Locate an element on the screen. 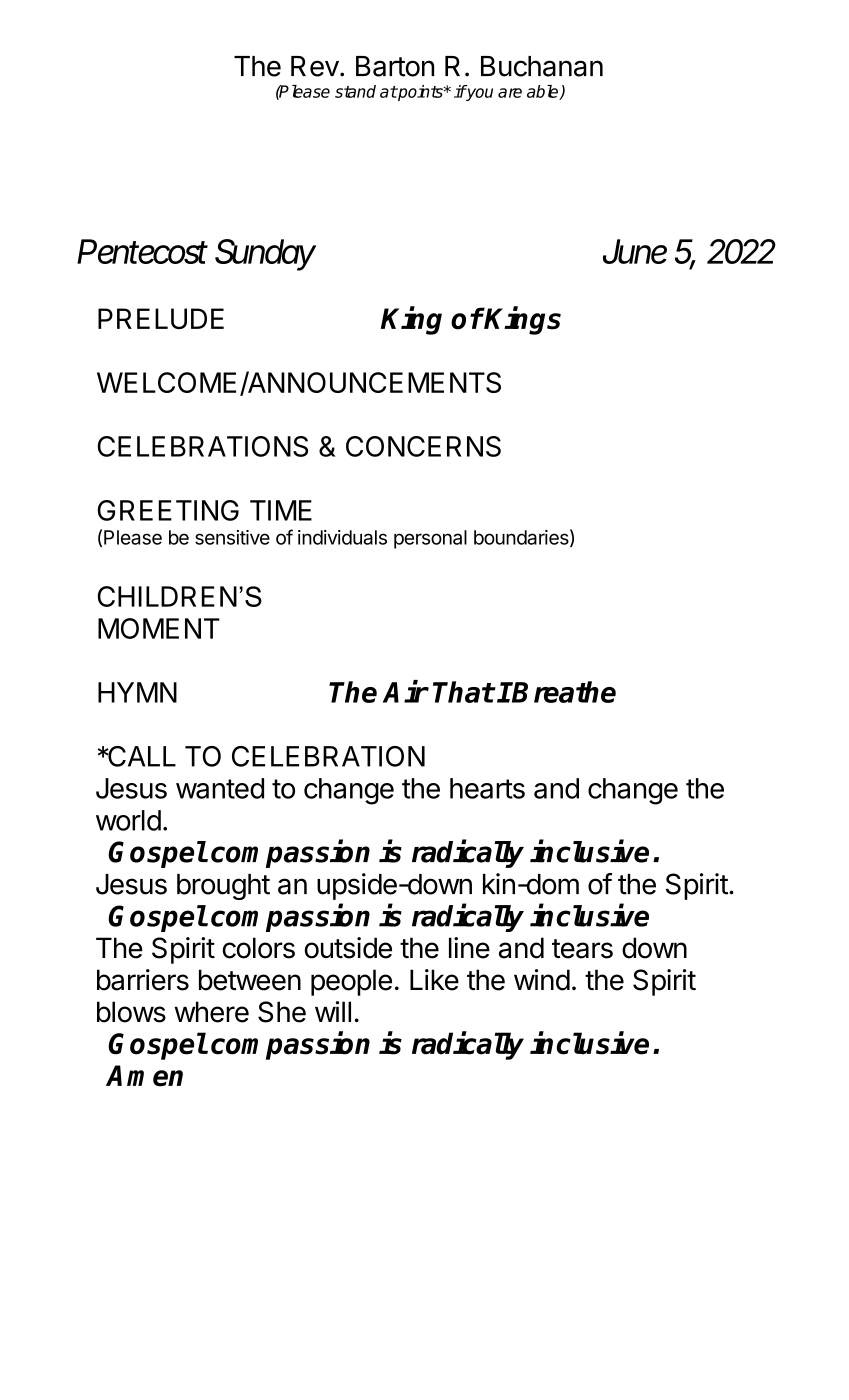  hearts is located at coordinates (487, 788).
